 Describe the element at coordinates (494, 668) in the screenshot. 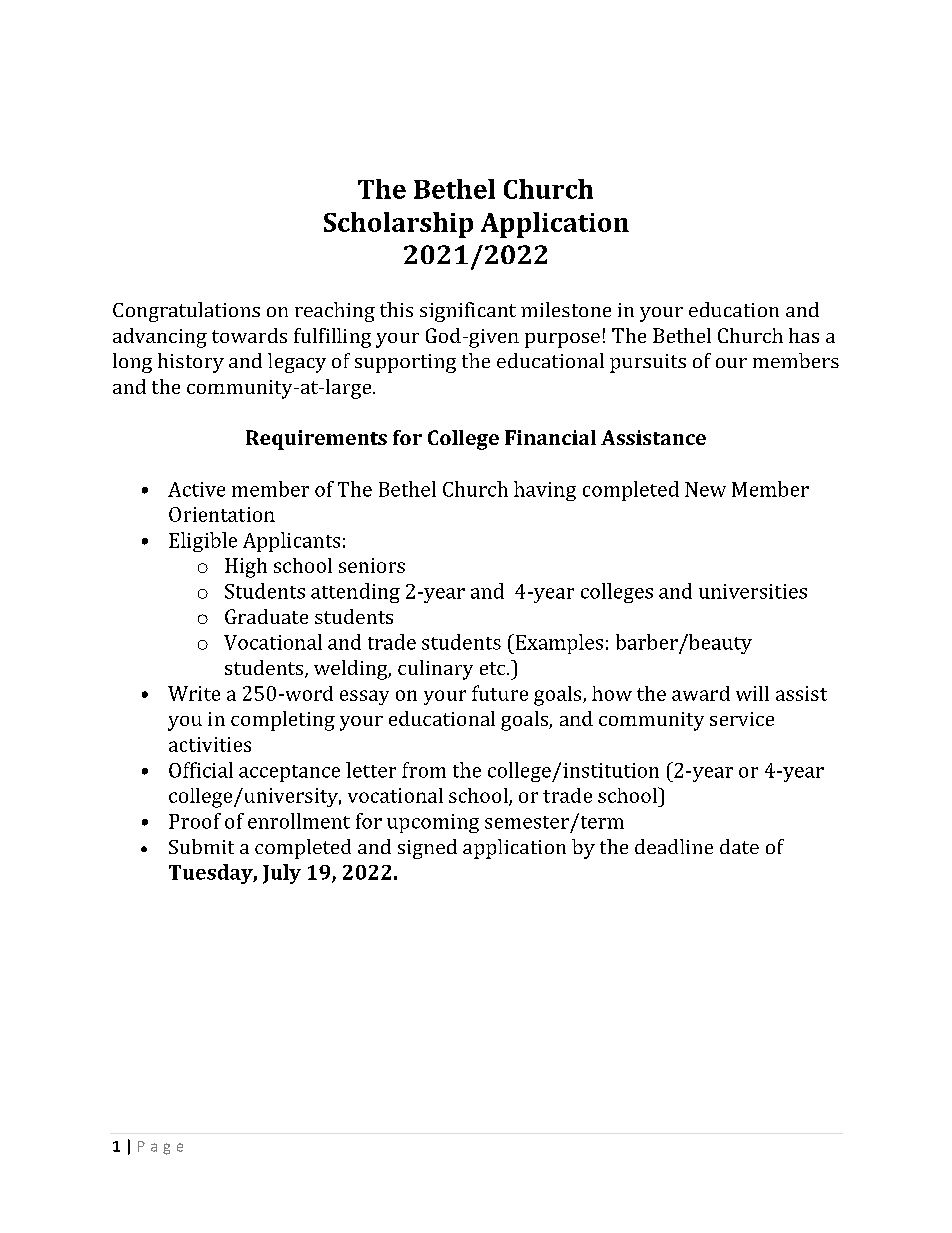

I see `etc` at that location.
